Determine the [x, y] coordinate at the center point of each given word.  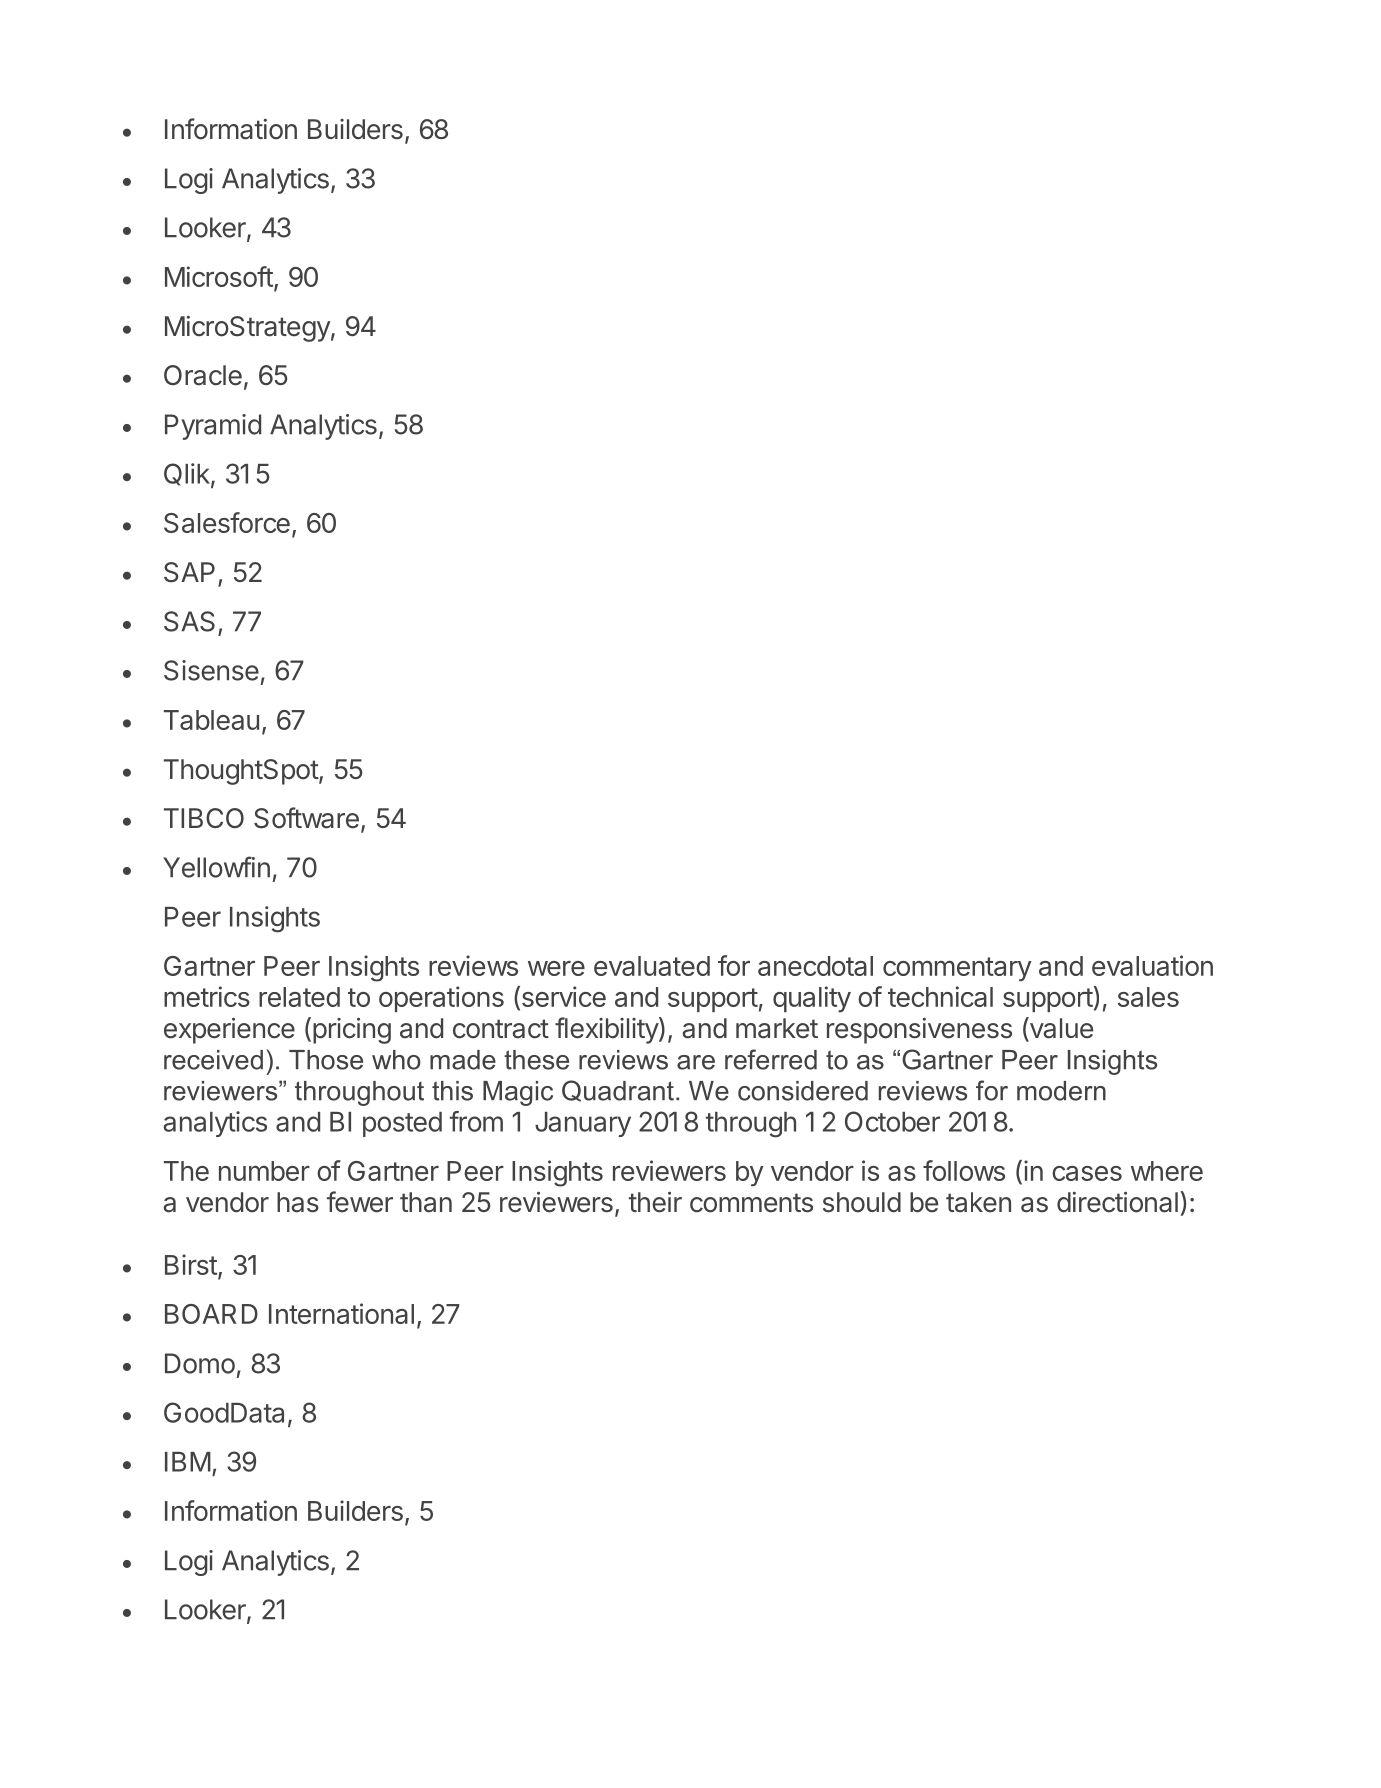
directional [1117, 1202]
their [655, 1202]
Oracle [203, 375]
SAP [189, 572]
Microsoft [219, 276]
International [341, 1313]
